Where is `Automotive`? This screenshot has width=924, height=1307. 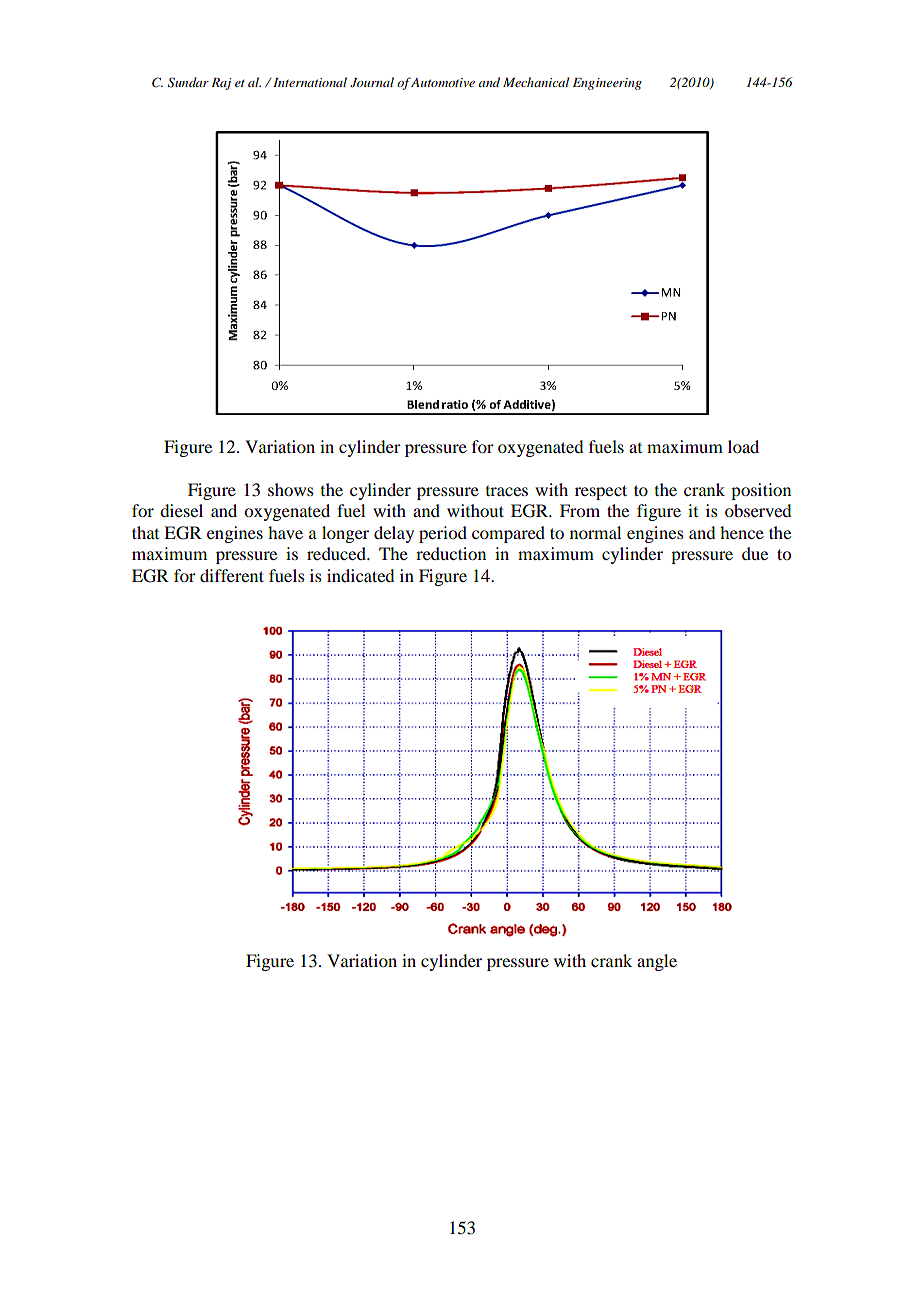
Automotive is located at coordinates (442, 82).
